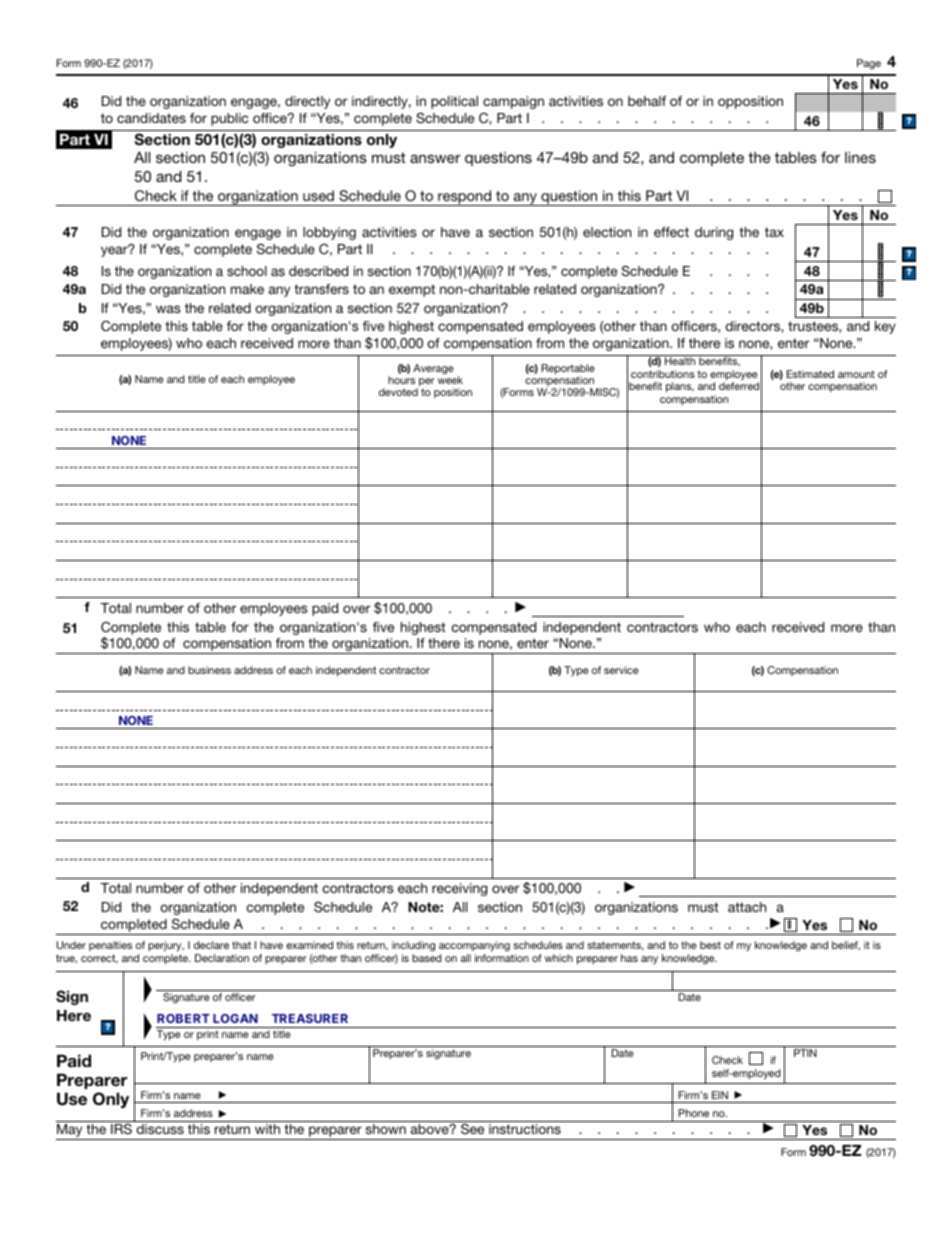  I want to click on devoted, so click(398, 392).
